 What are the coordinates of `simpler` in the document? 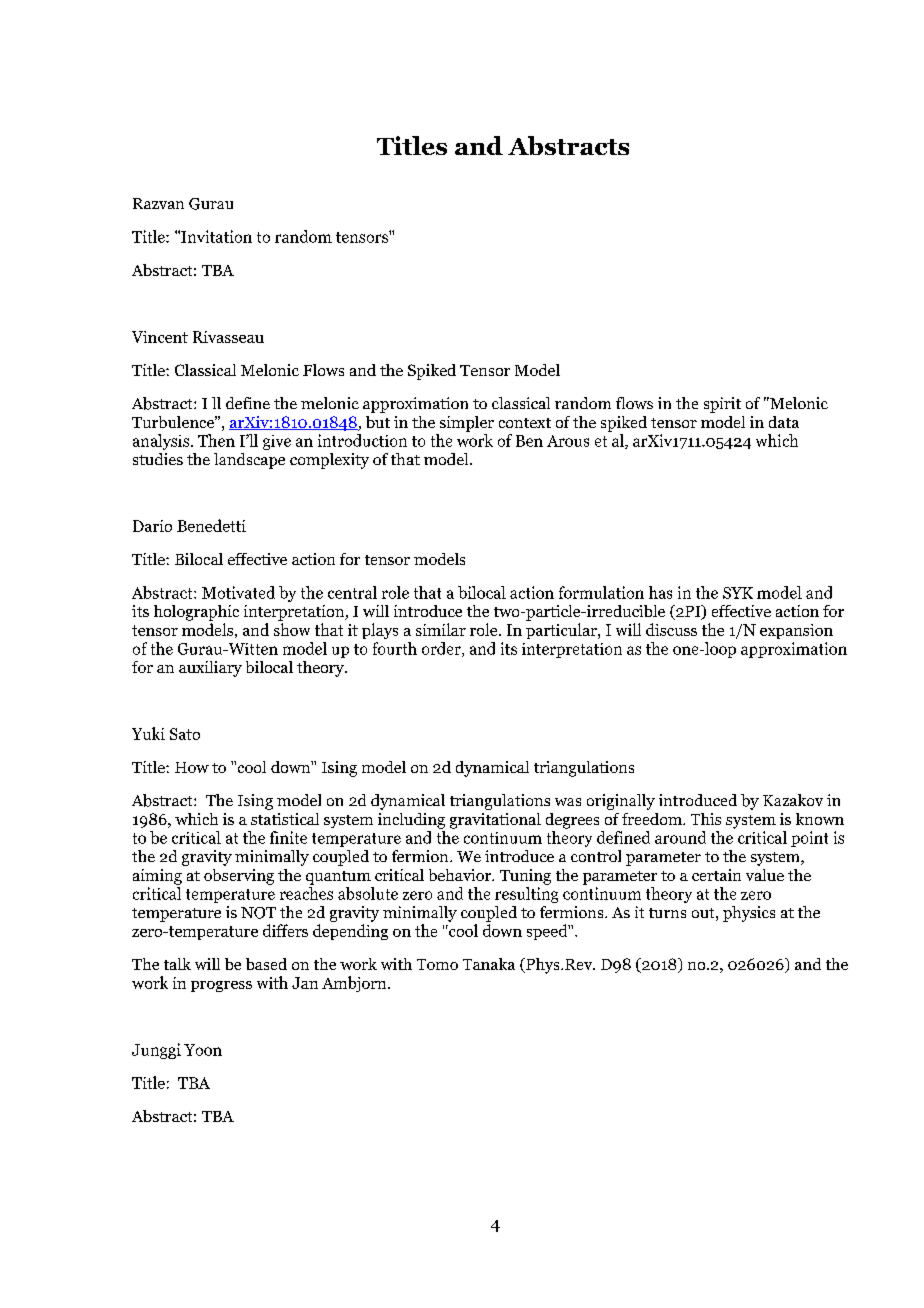 It's located at (467, 424).
